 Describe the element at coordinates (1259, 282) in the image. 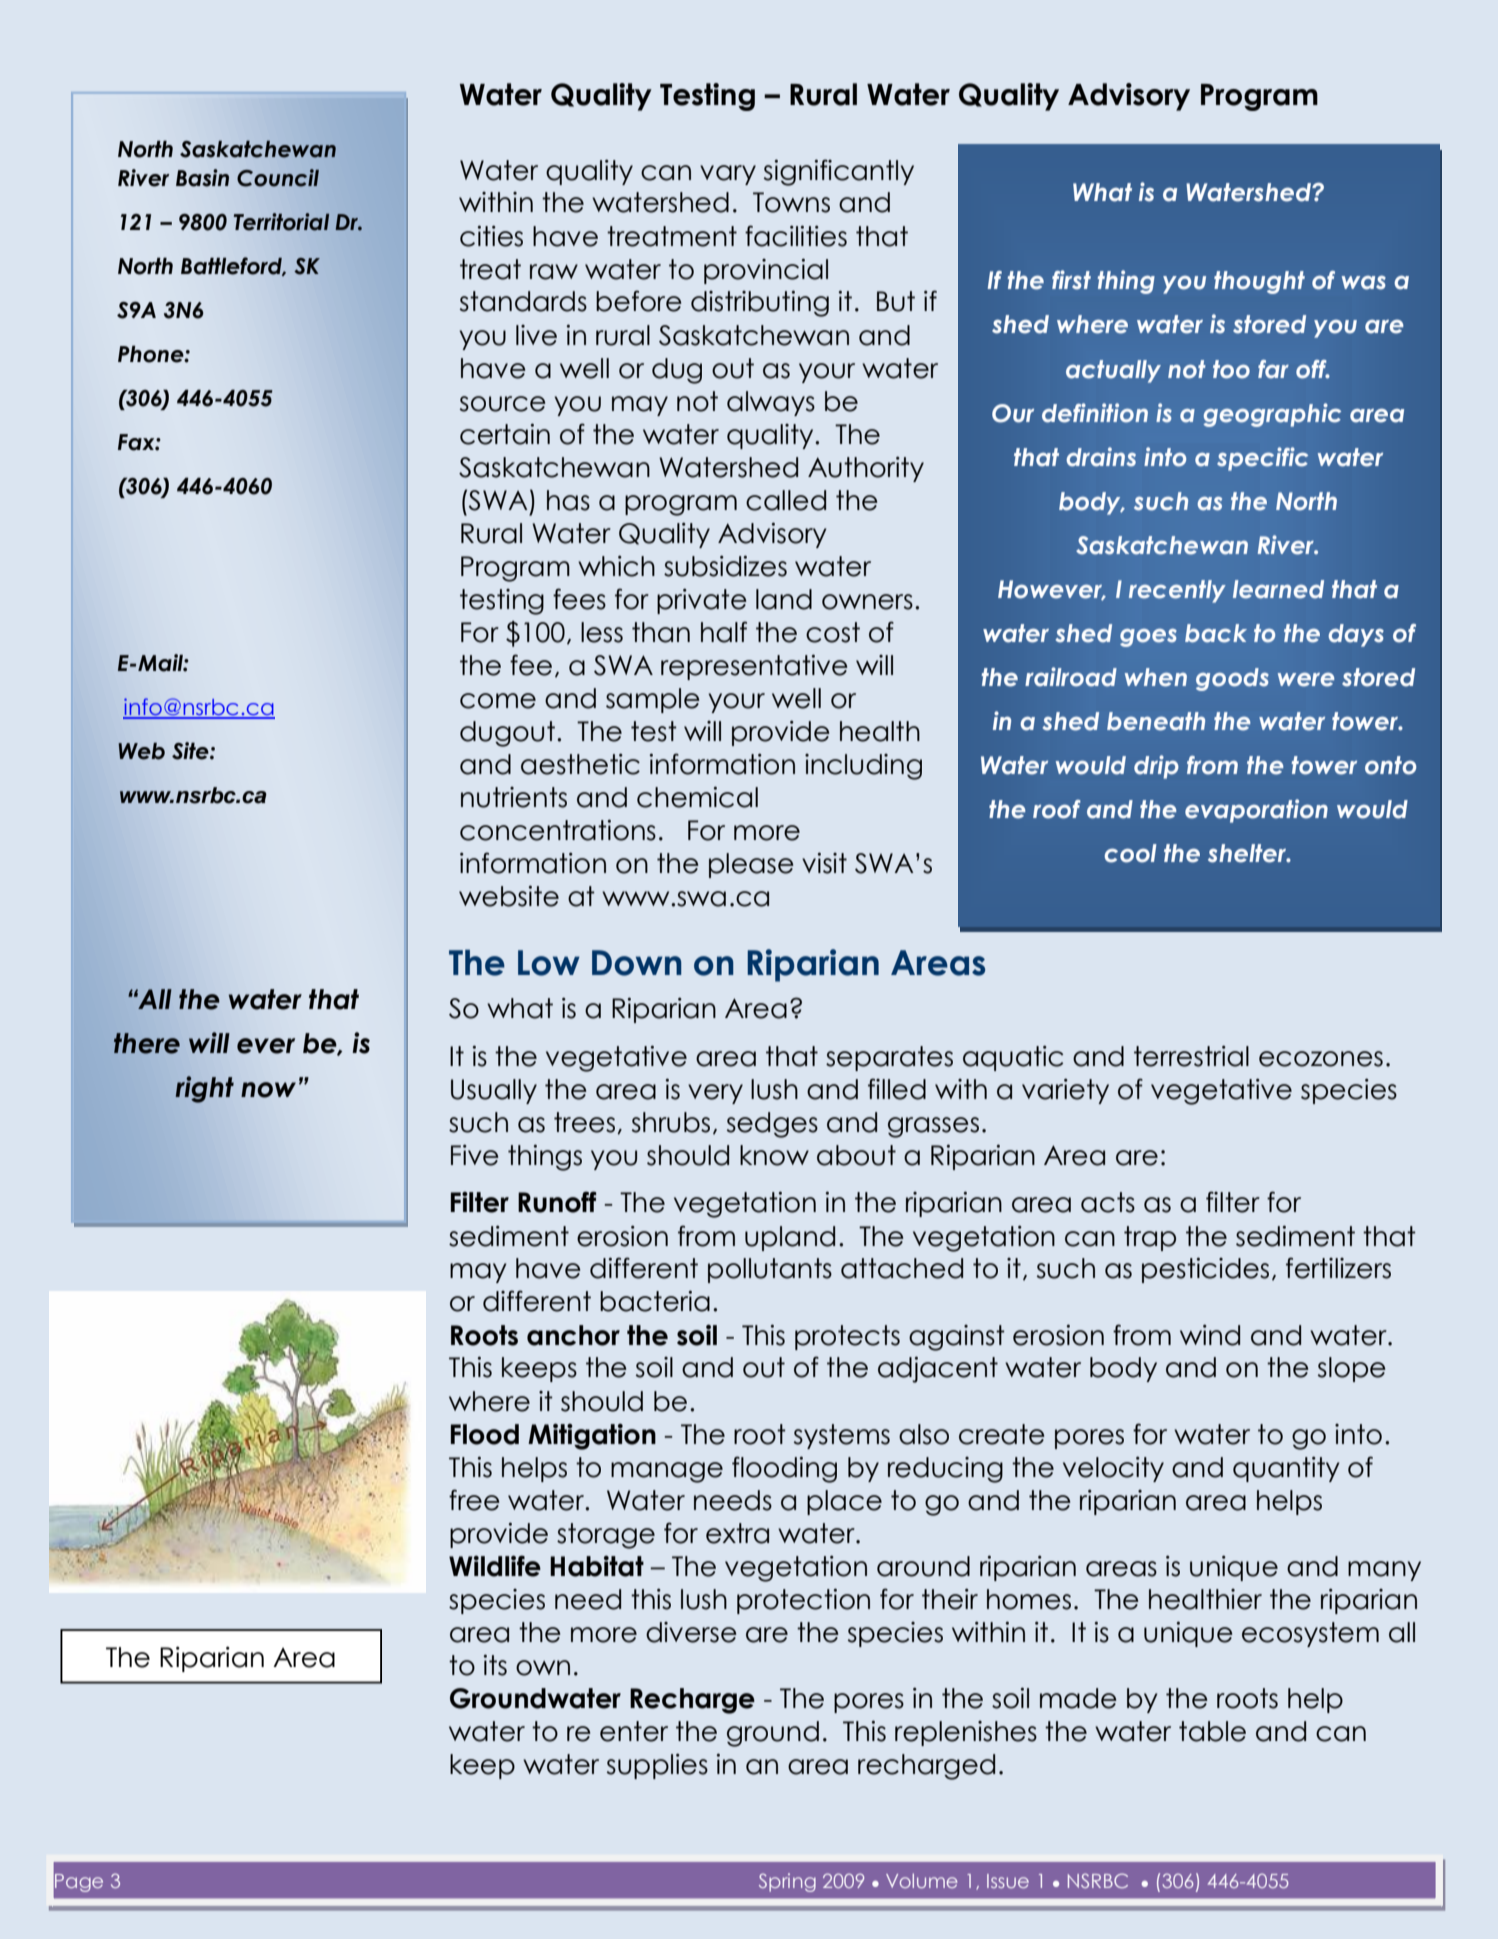

I see `thought` at that location.
